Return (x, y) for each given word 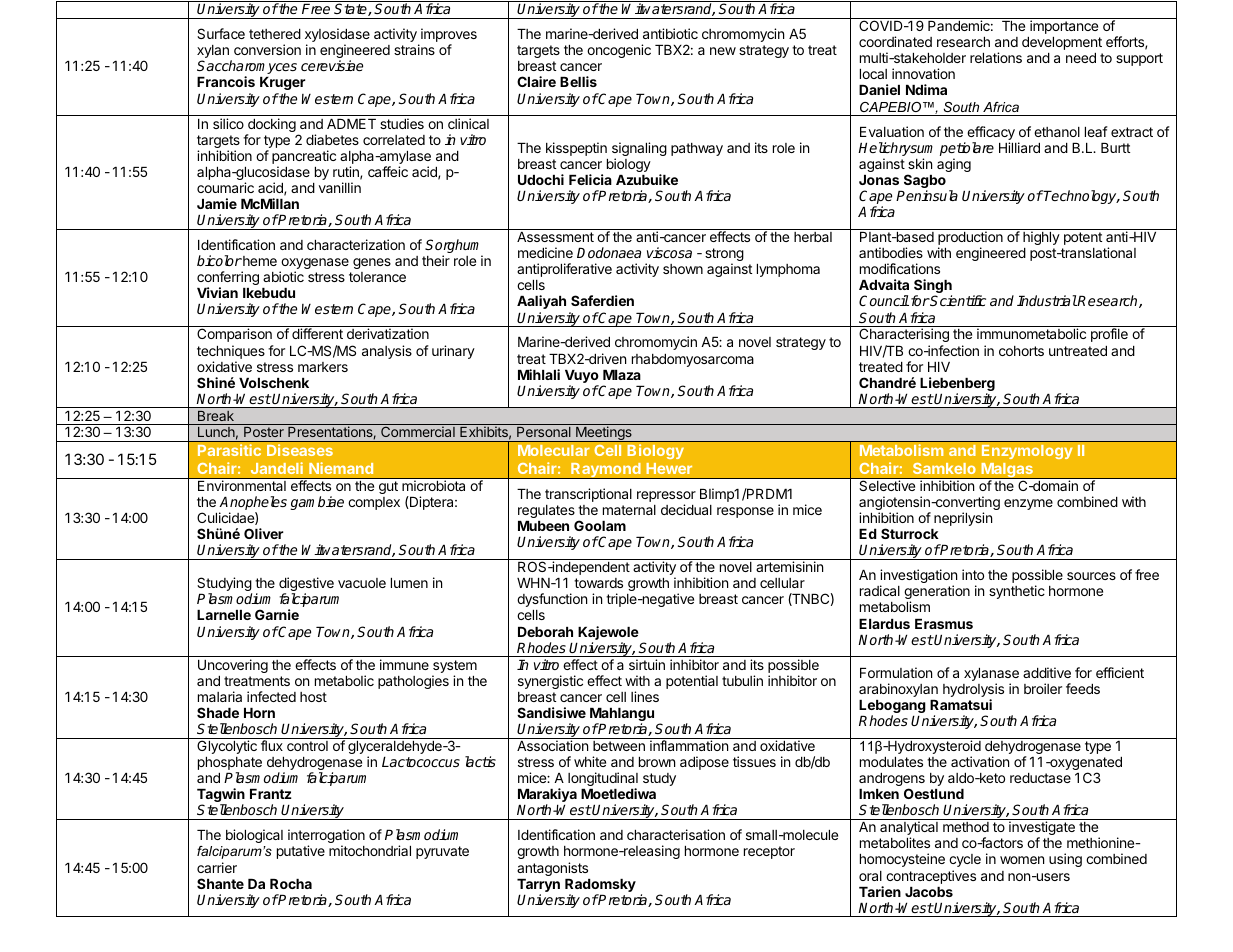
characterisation (676, 834)
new (723, 51)
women (1022, 860)
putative (301, 852)
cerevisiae (332, 65)
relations (996, 57)
